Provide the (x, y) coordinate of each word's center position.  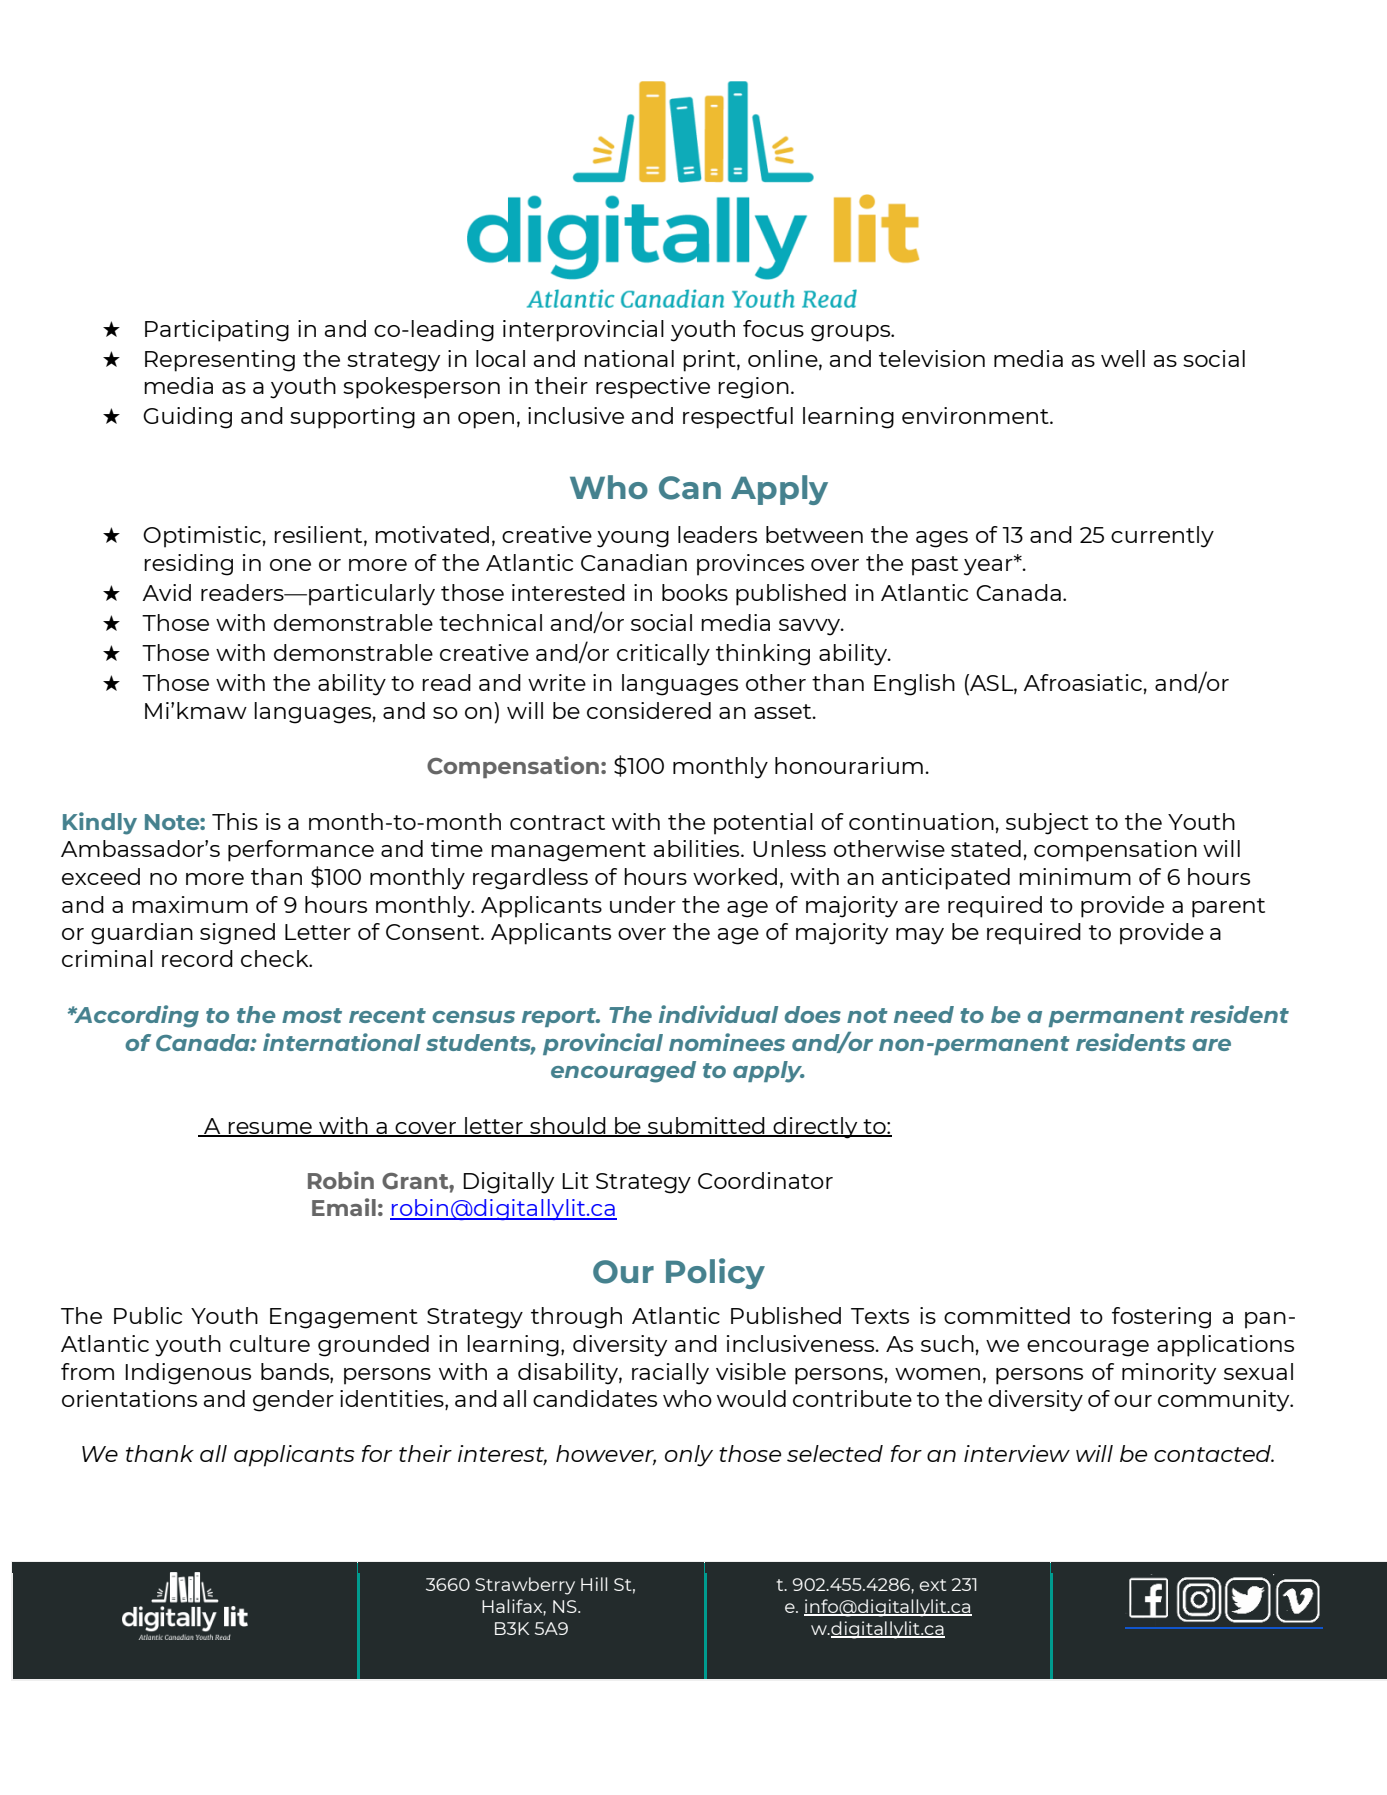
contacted (1213, 1453)
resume (270, 1129)
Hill (594, 1584)
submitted (706, 1126)
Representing (220, 361)
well (1123, 358)
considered (649, 710)
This (235, 821)
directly (815, 1128)
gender (293, 1401)
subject (1047, 824)
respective (653, 388)
